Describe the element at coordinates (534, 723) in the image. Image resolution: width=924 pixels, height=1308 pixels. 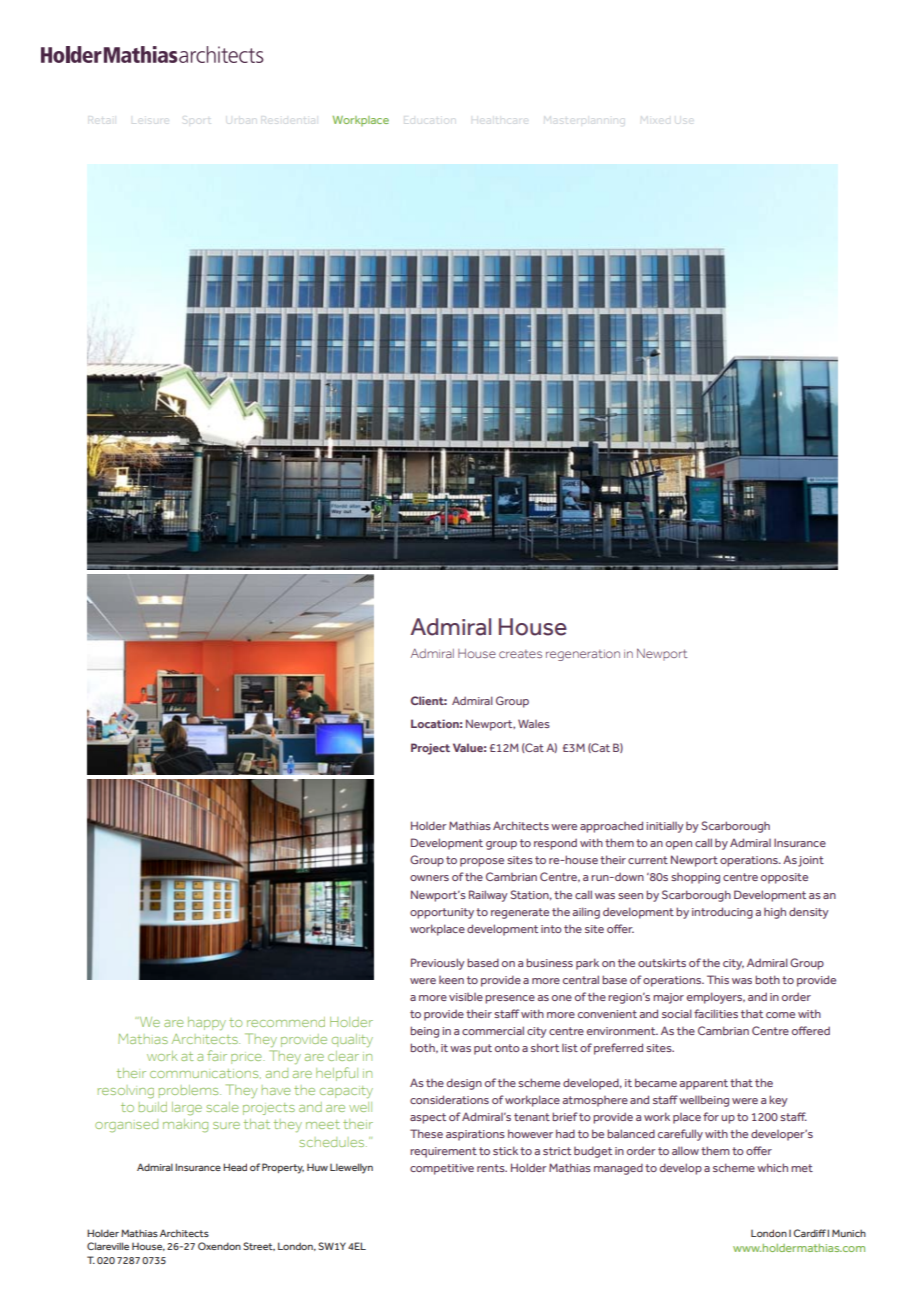
I see `Wales` at that location.
